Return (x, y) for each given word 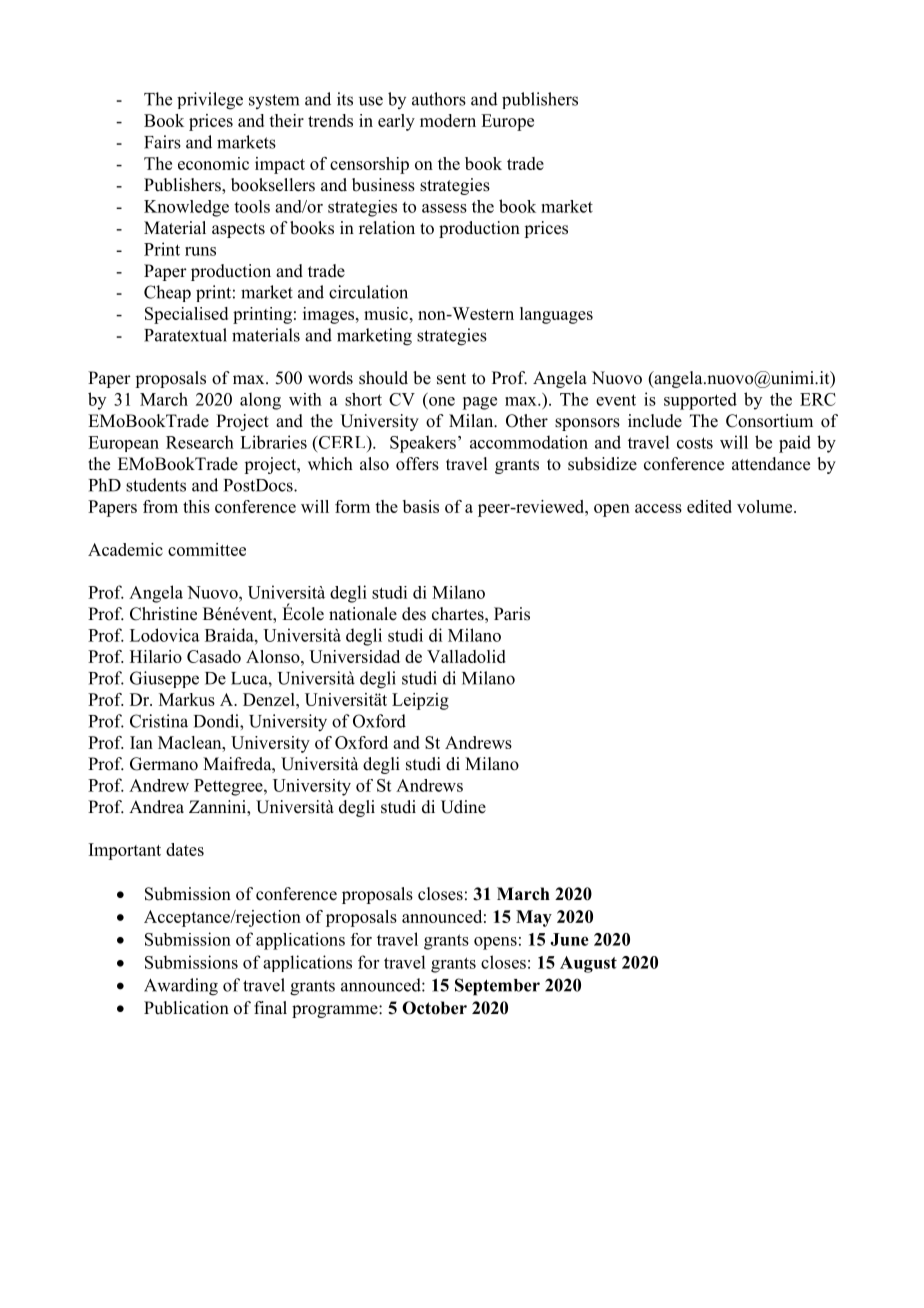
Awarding (181, 987)
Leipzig (420, 701)
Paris (512, 614)
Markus (187, 699)
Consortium (769, 421)
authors (439, 99)
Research (200, 442)
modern (448, 120)
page (479, 403)
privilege (210, 101)
